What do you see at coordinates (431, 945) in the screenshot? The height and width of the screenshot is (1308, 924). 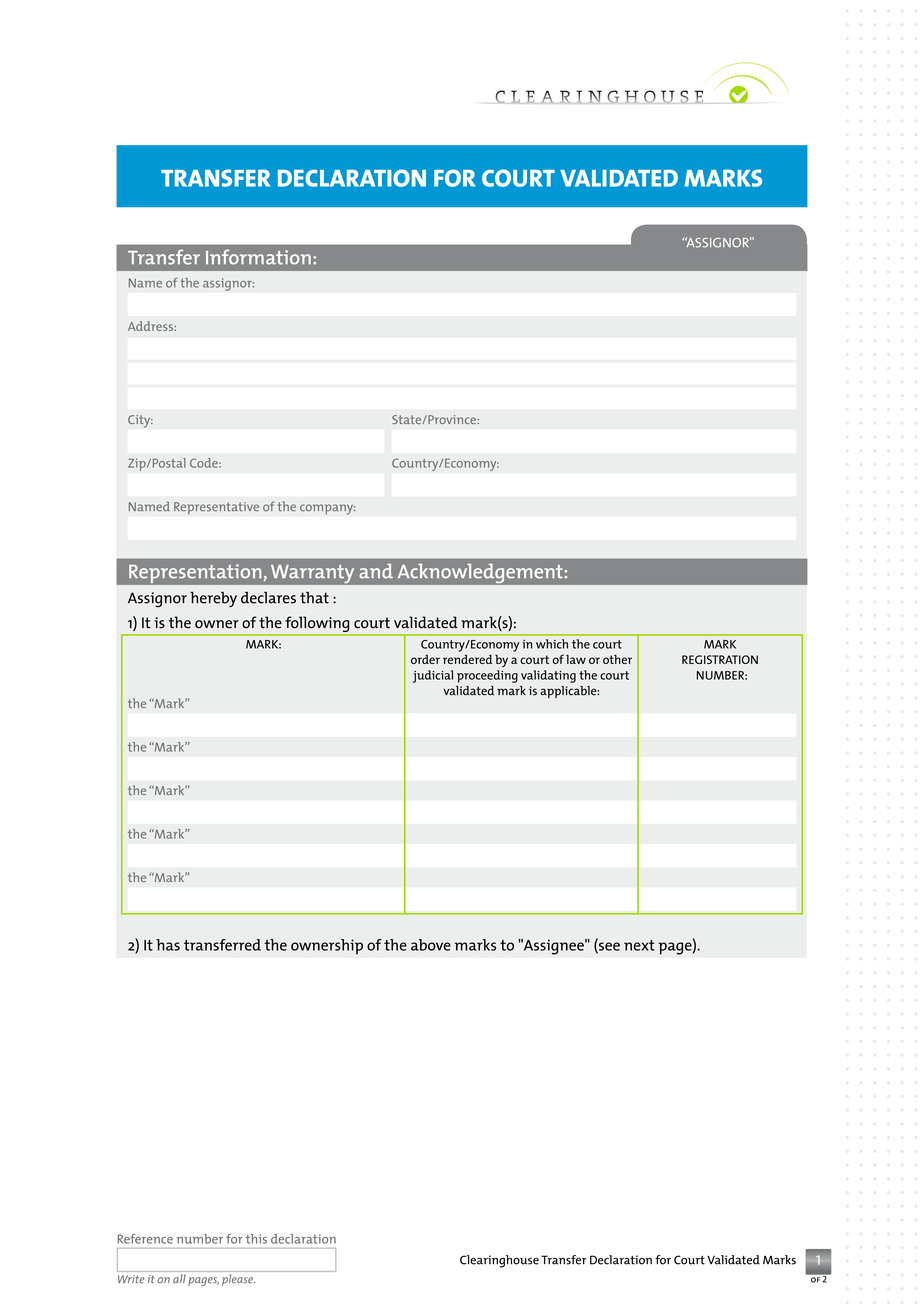 I see `above` at bounding box center [431, 945].
